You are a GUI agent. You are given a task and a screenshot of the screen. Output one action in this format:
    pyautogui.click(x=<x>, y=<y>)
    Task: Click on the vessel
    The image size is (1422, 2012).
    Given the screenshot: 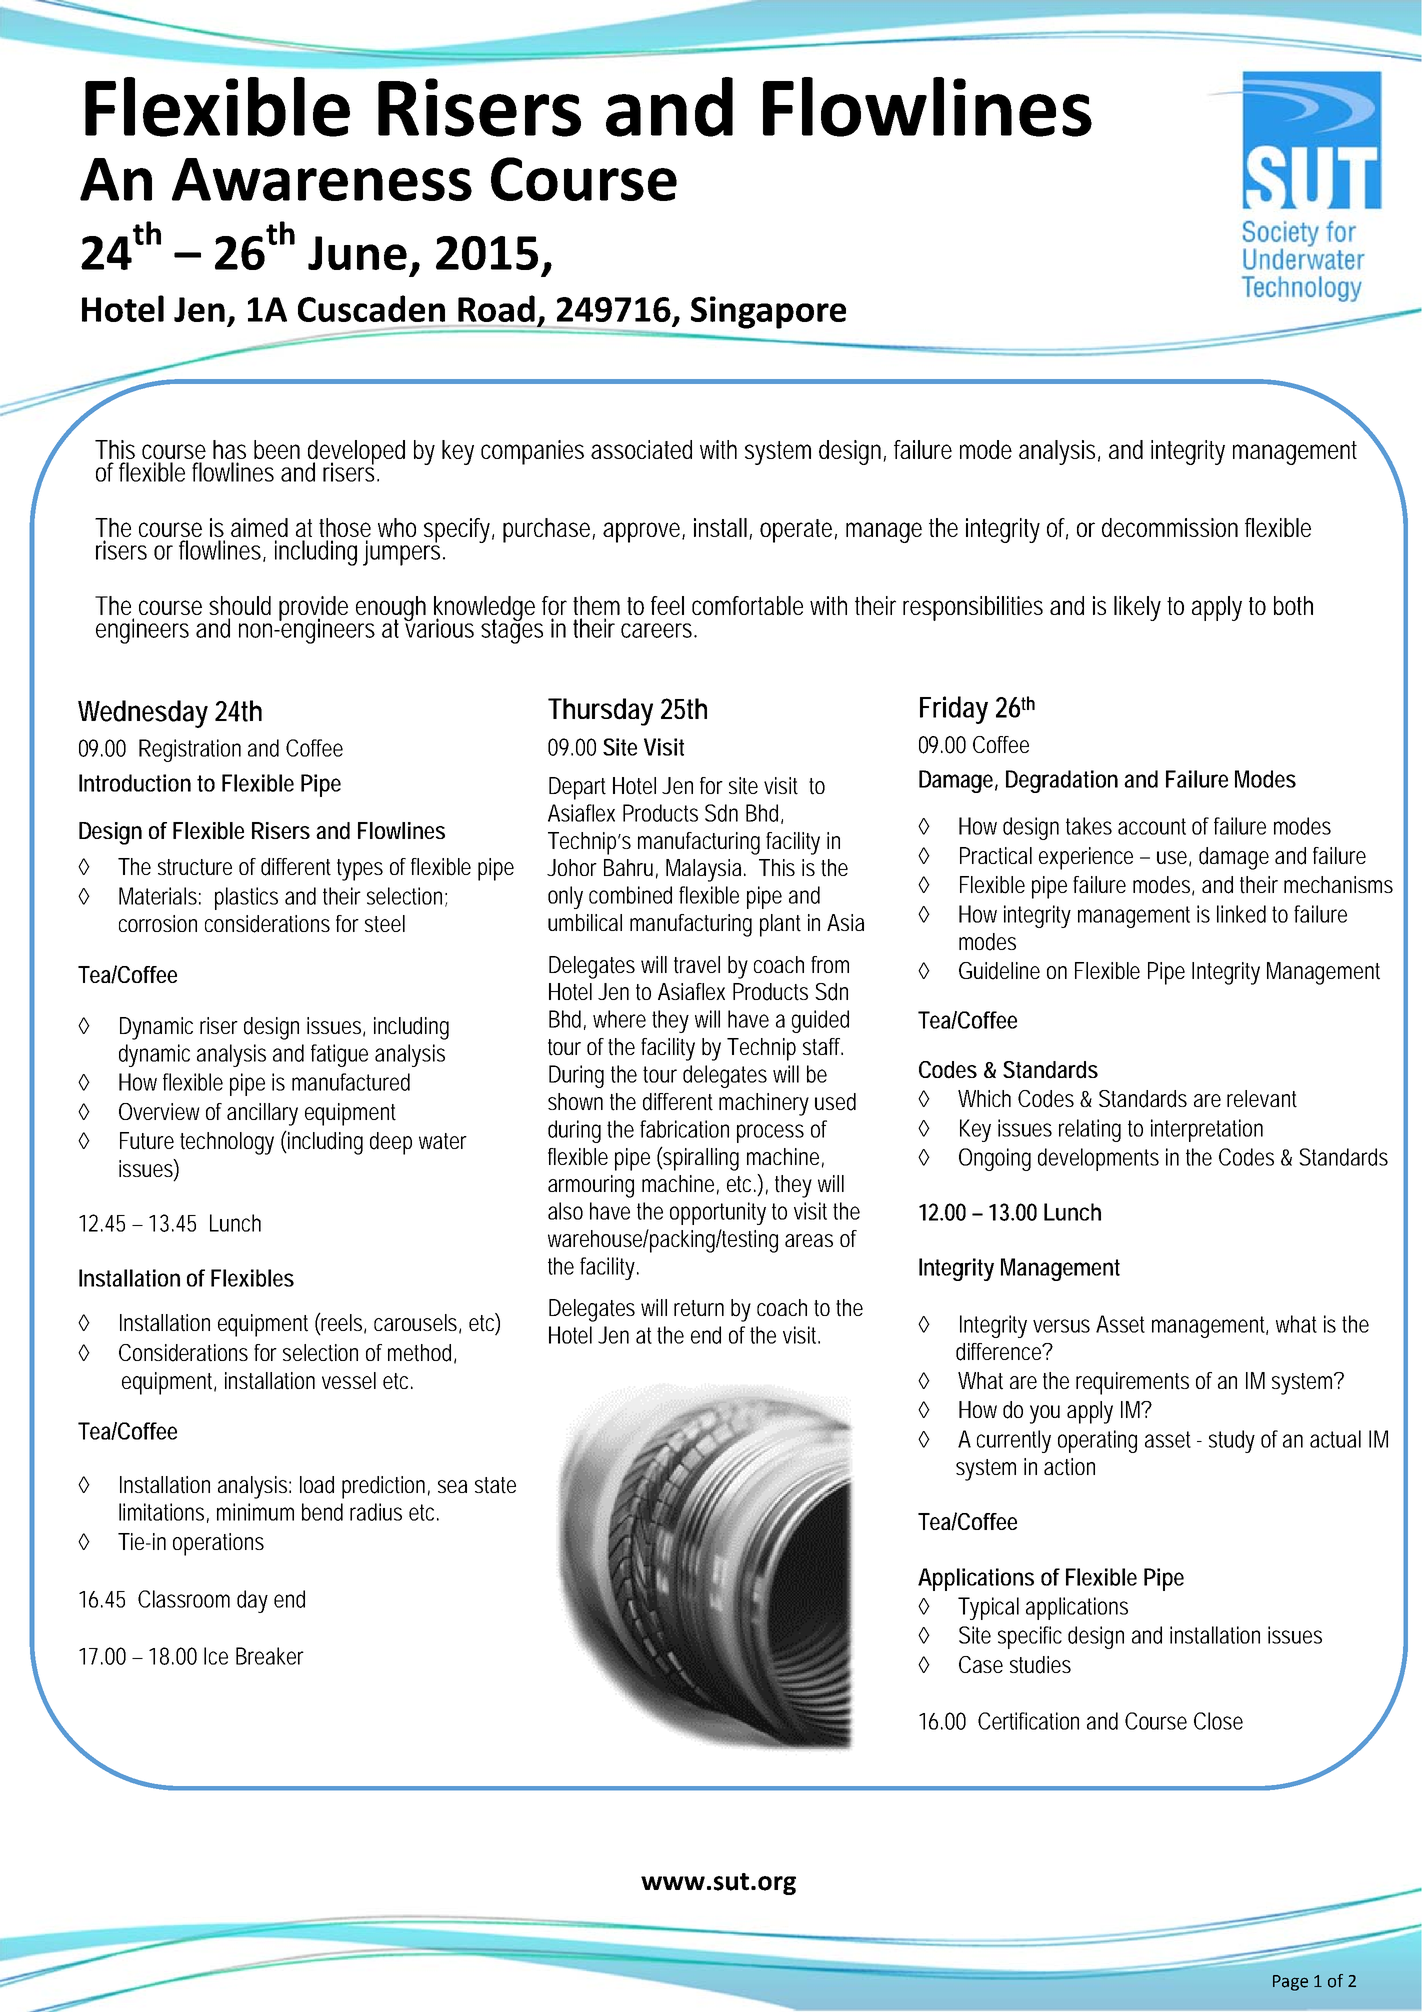 What is the action you would take?
    pyautogui.click(x=349, y=1380)
